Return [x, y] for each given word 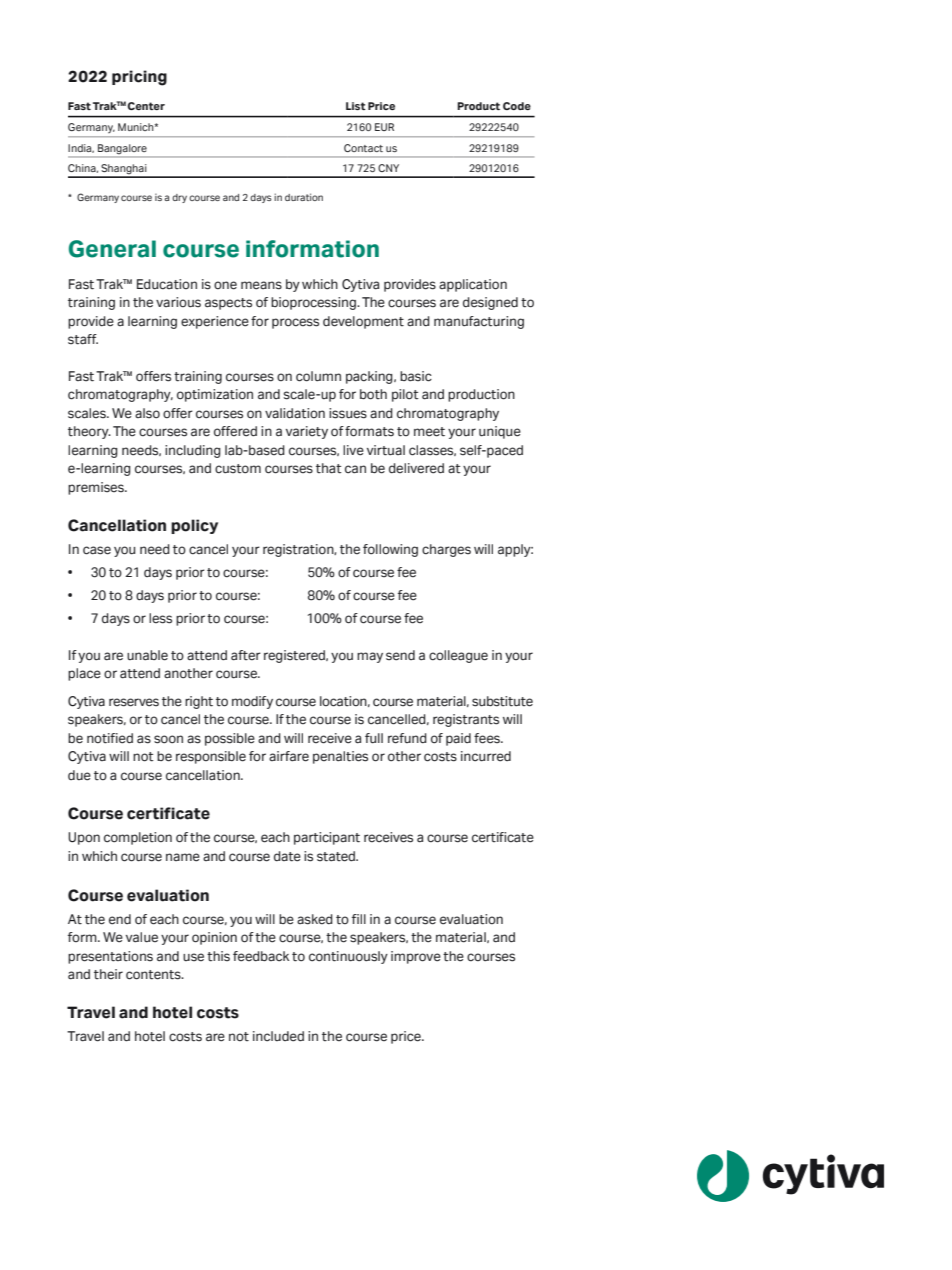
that [329, 468]
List [356, 106]
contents [154, 975]
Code [517, 106]
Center [146, 106]
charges [446, 550]
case [97, 550]
